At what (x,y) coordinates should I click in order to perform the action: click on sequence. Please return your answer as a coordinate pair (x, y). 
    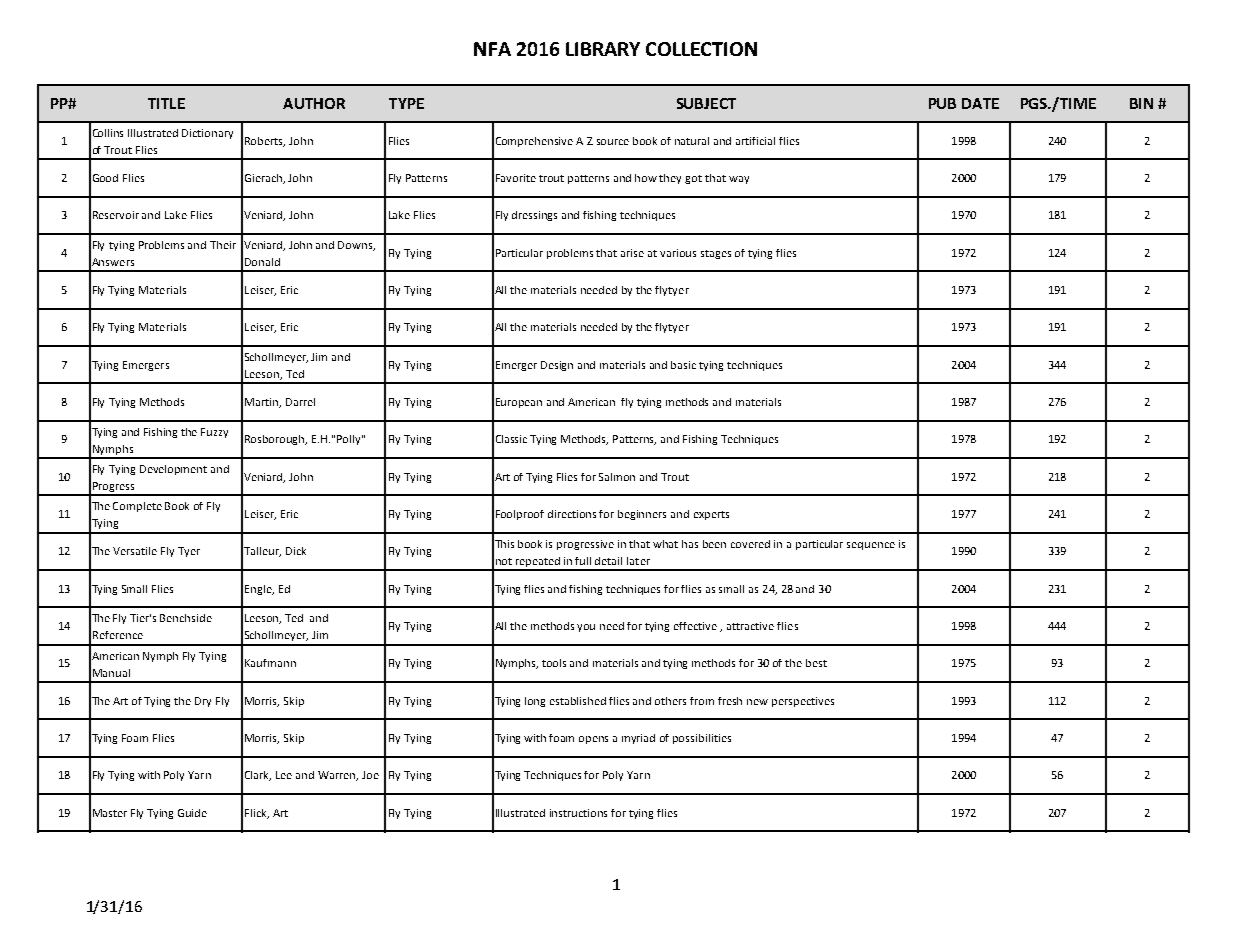
    Looking at the image, I should click on (871, 546).
